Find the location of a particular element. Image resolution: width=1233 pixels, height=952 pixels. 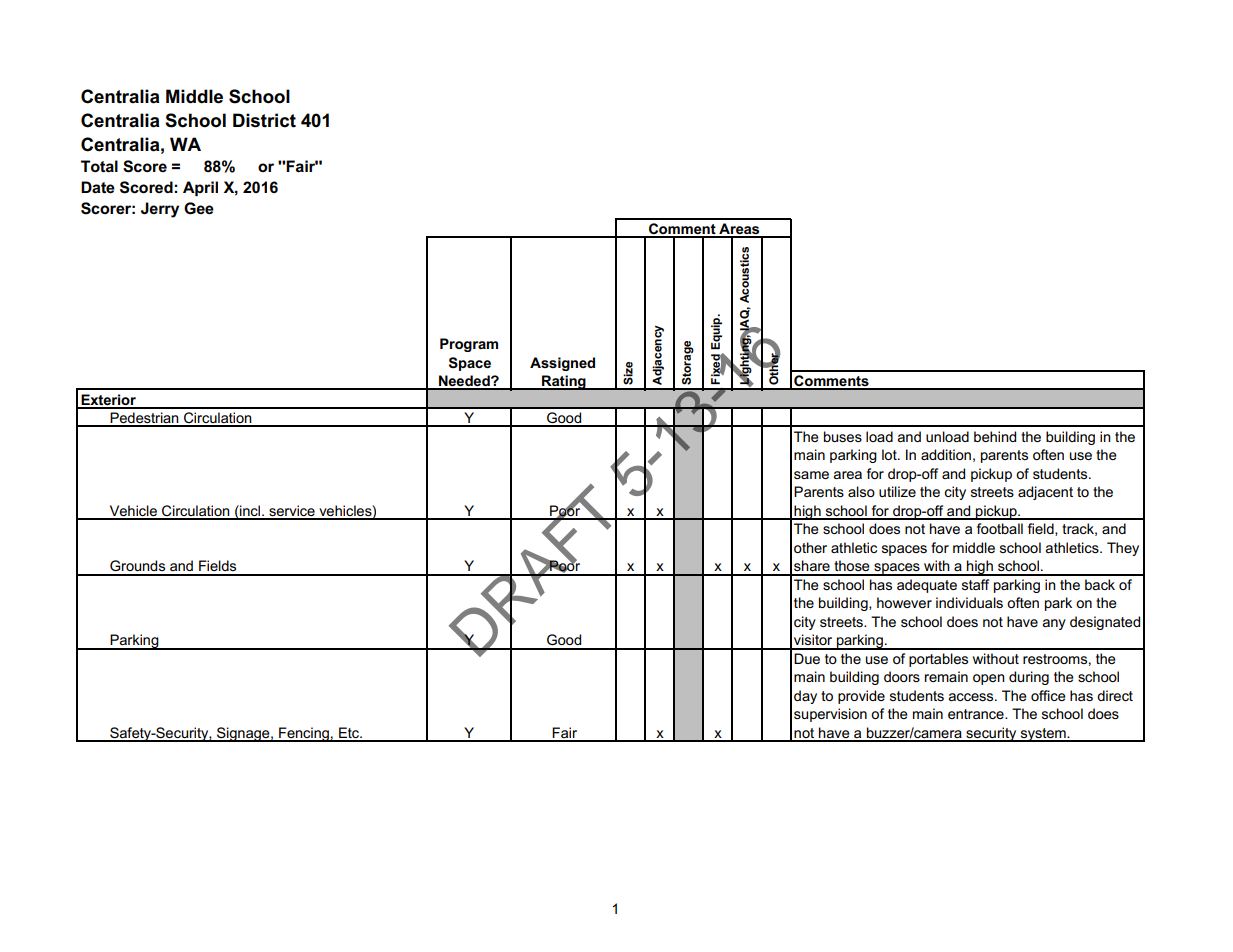

behind is located at coordinates (995, 436).
